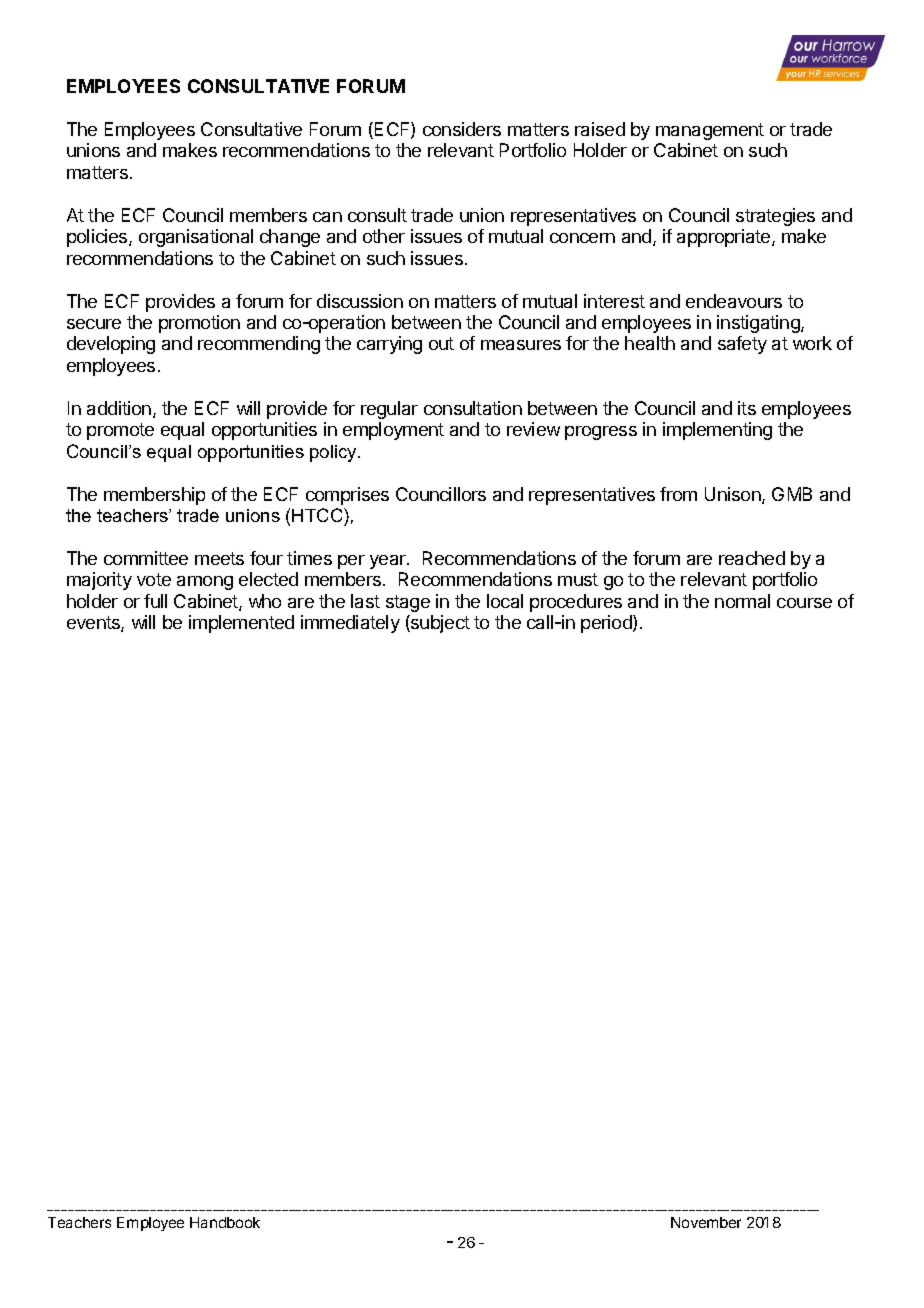  Describe the element at coordinates (225, 1222) in the page. I see `Handbook` at that location.
